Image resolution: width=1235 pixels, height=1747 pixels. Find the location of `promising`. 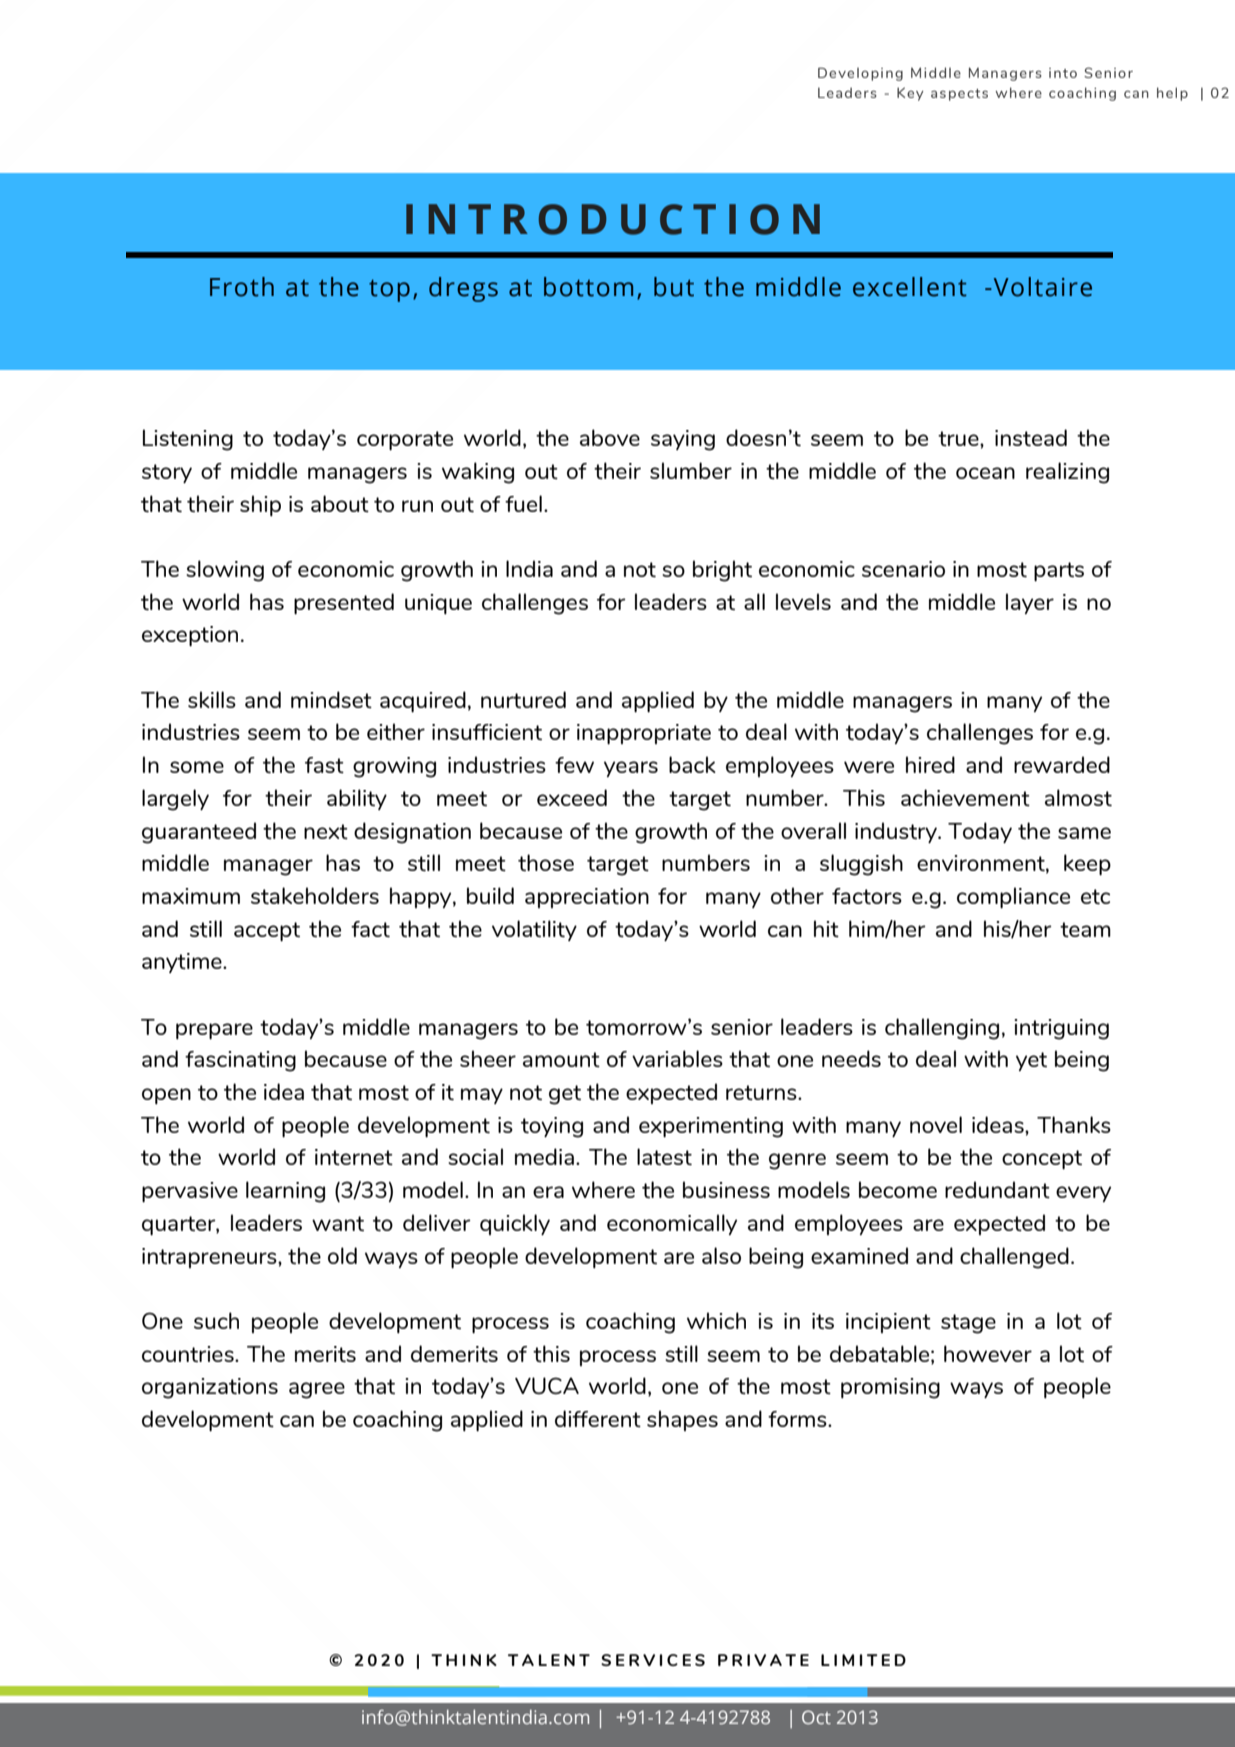

promising is located at coordinates (890, 1388).
